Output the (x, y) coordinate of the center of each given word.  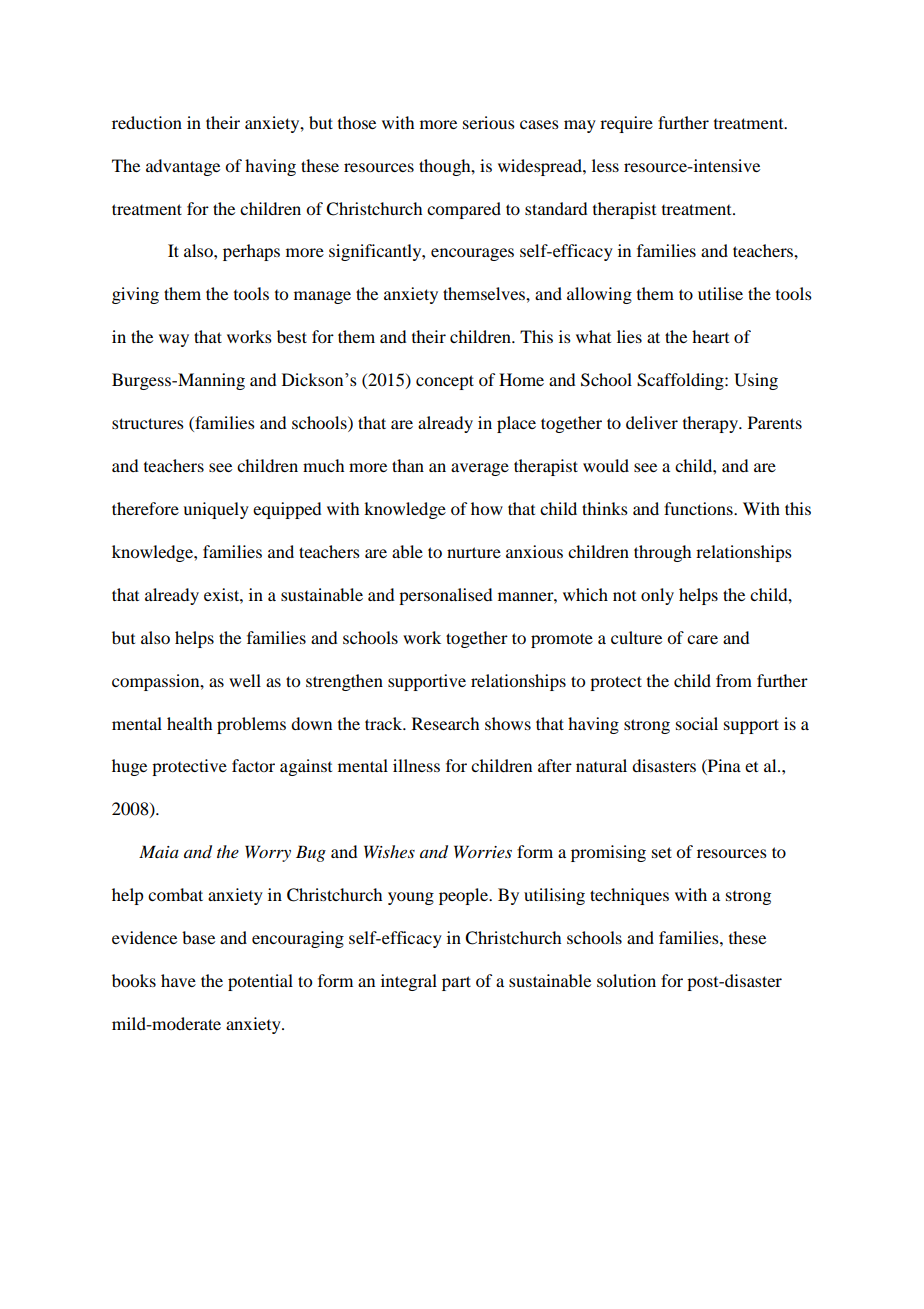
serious (489, 122)
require (626, 124)
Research (445, 723)
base (198, 937)
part (456, 983)
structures (148, 423)
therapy (712, 424)
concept (445, 382)
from (734, 680)
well (245, 680)
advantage (183, 167)
